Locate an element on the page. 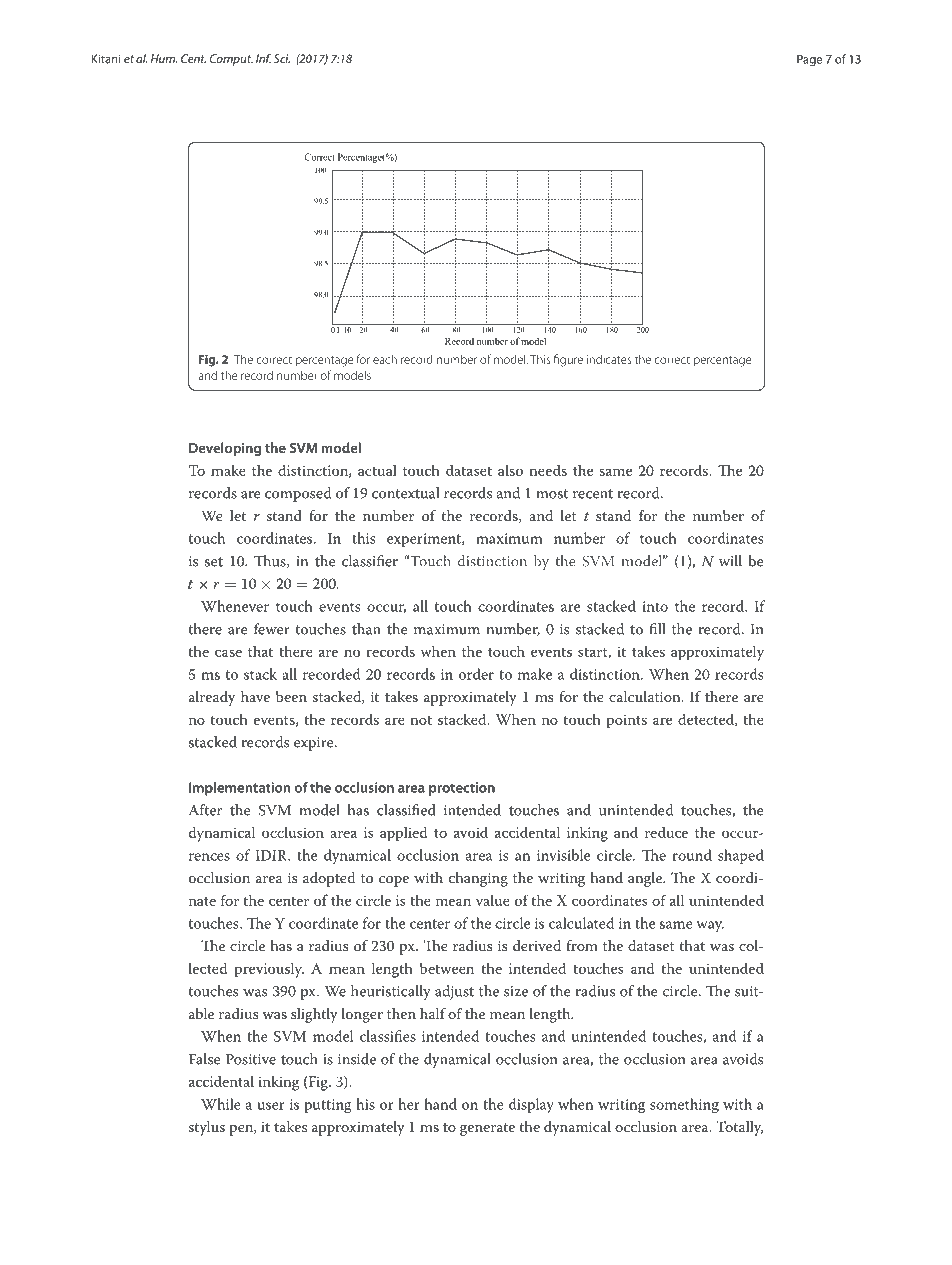 This image has width=952, height=1265. will is located at coordinates (730, 561).
